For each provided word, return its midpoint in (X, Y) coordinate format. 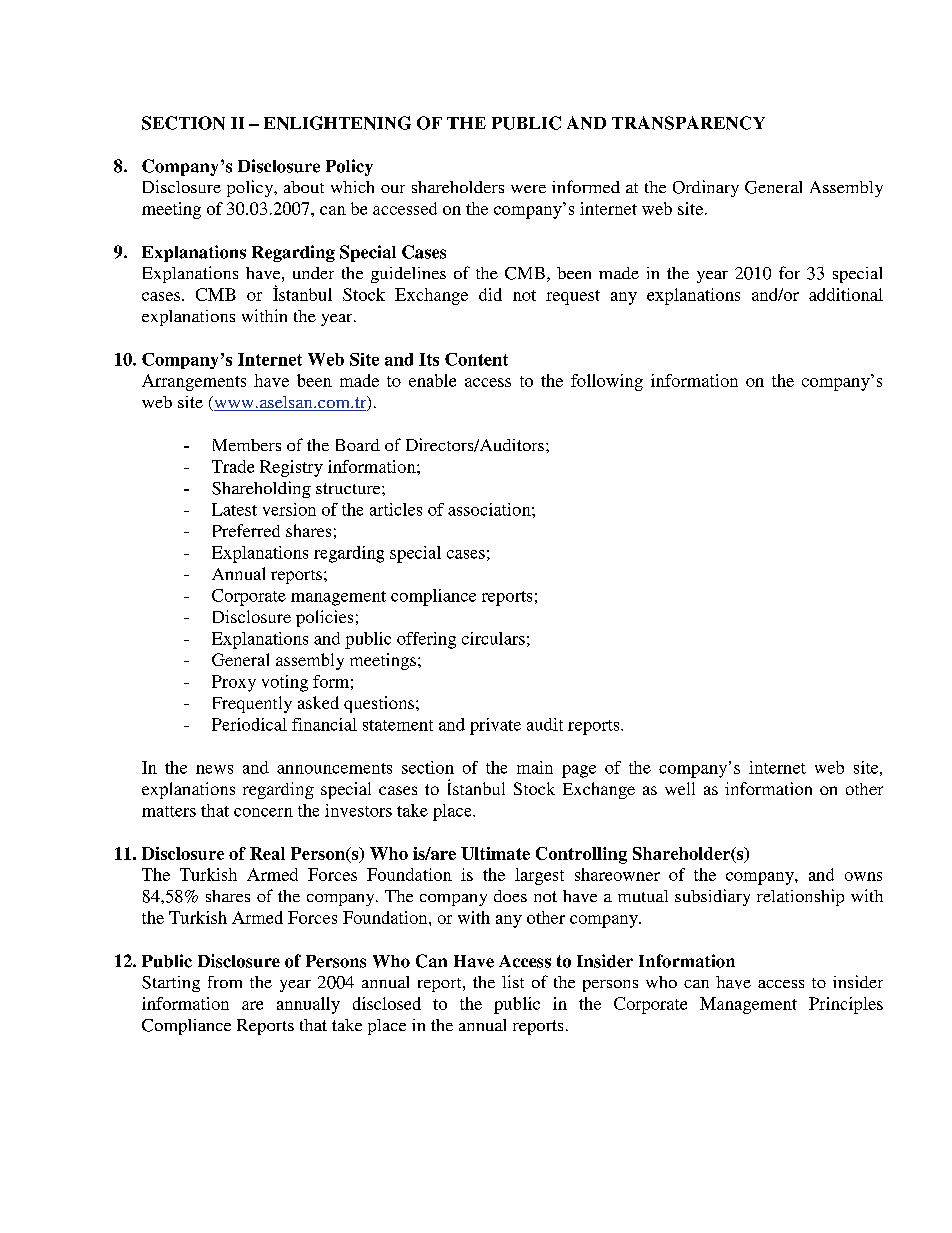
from (225, 982)
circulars (493, 638)
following (607, 382)
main (535, 767)
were (528, 189)
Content (476, 359)
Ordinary (706, 188)
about (304, 187)
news (214, 769)
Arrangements (194, 382)
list (513, 981)
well (680, 788)
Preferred (246, 530)
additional (846, 294)
